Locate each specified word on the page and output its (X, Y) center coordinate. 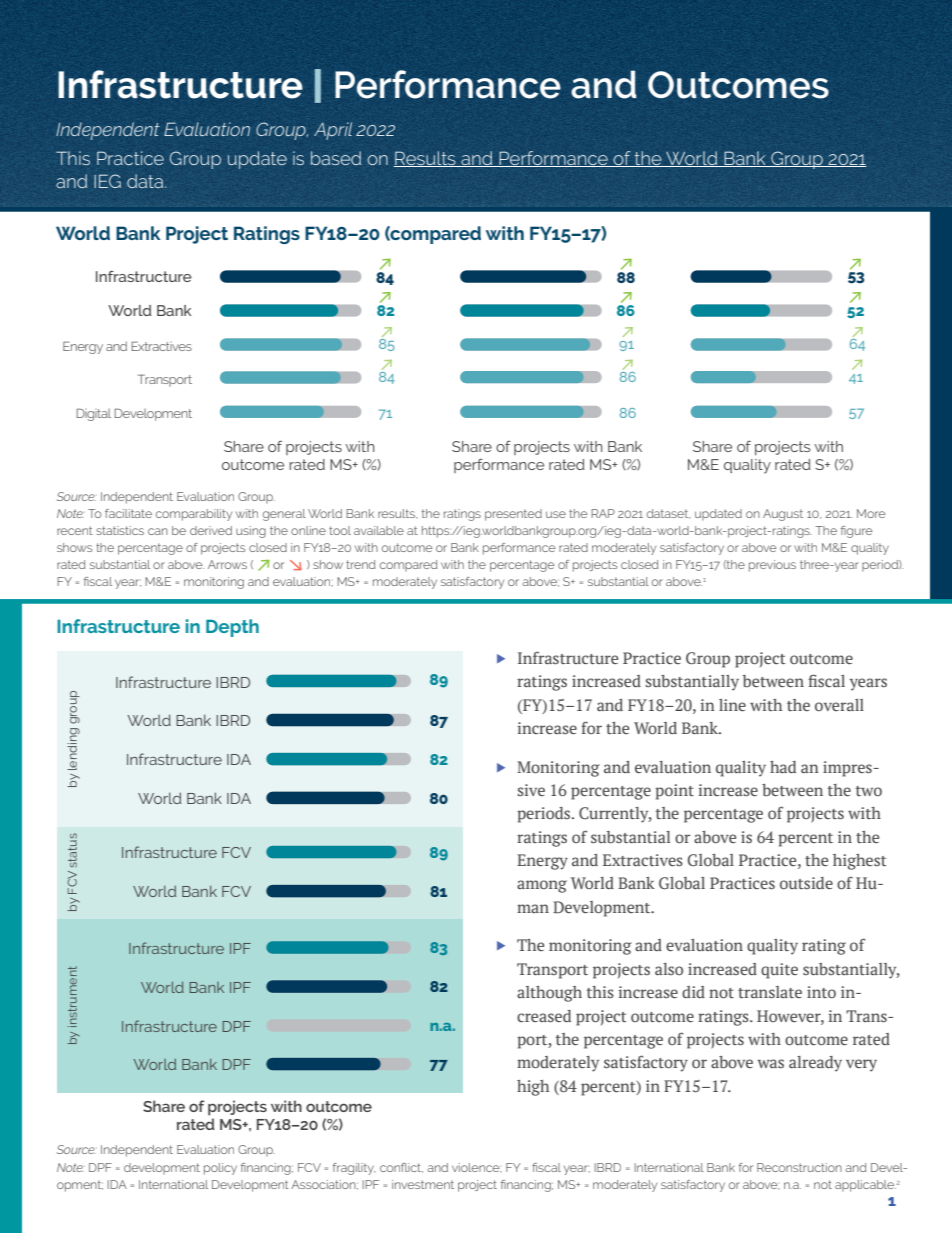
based (336, 158)
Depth (232, 628)
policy (220, 1169)
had (783, 767)
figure (857, 532)
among (542, 886)
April (333, 131)
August (783, 515)
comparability (194, 515)
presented (513, 515)
